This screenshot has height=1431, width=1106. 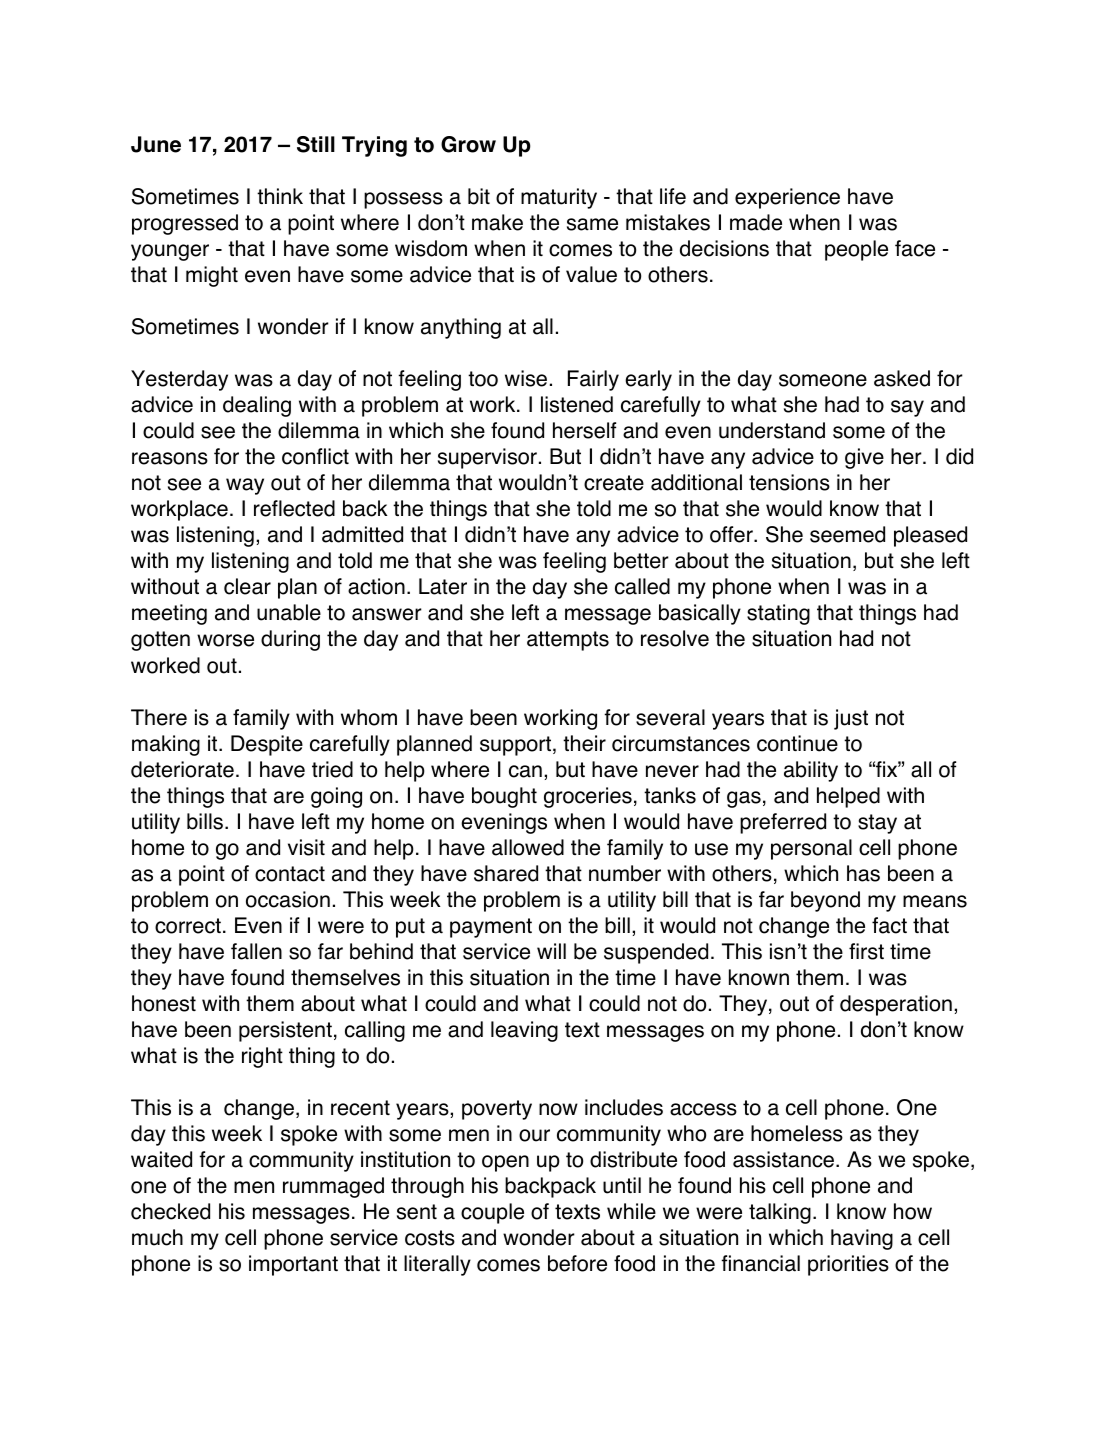 I want to click on think, so click(x=280, y=196).
